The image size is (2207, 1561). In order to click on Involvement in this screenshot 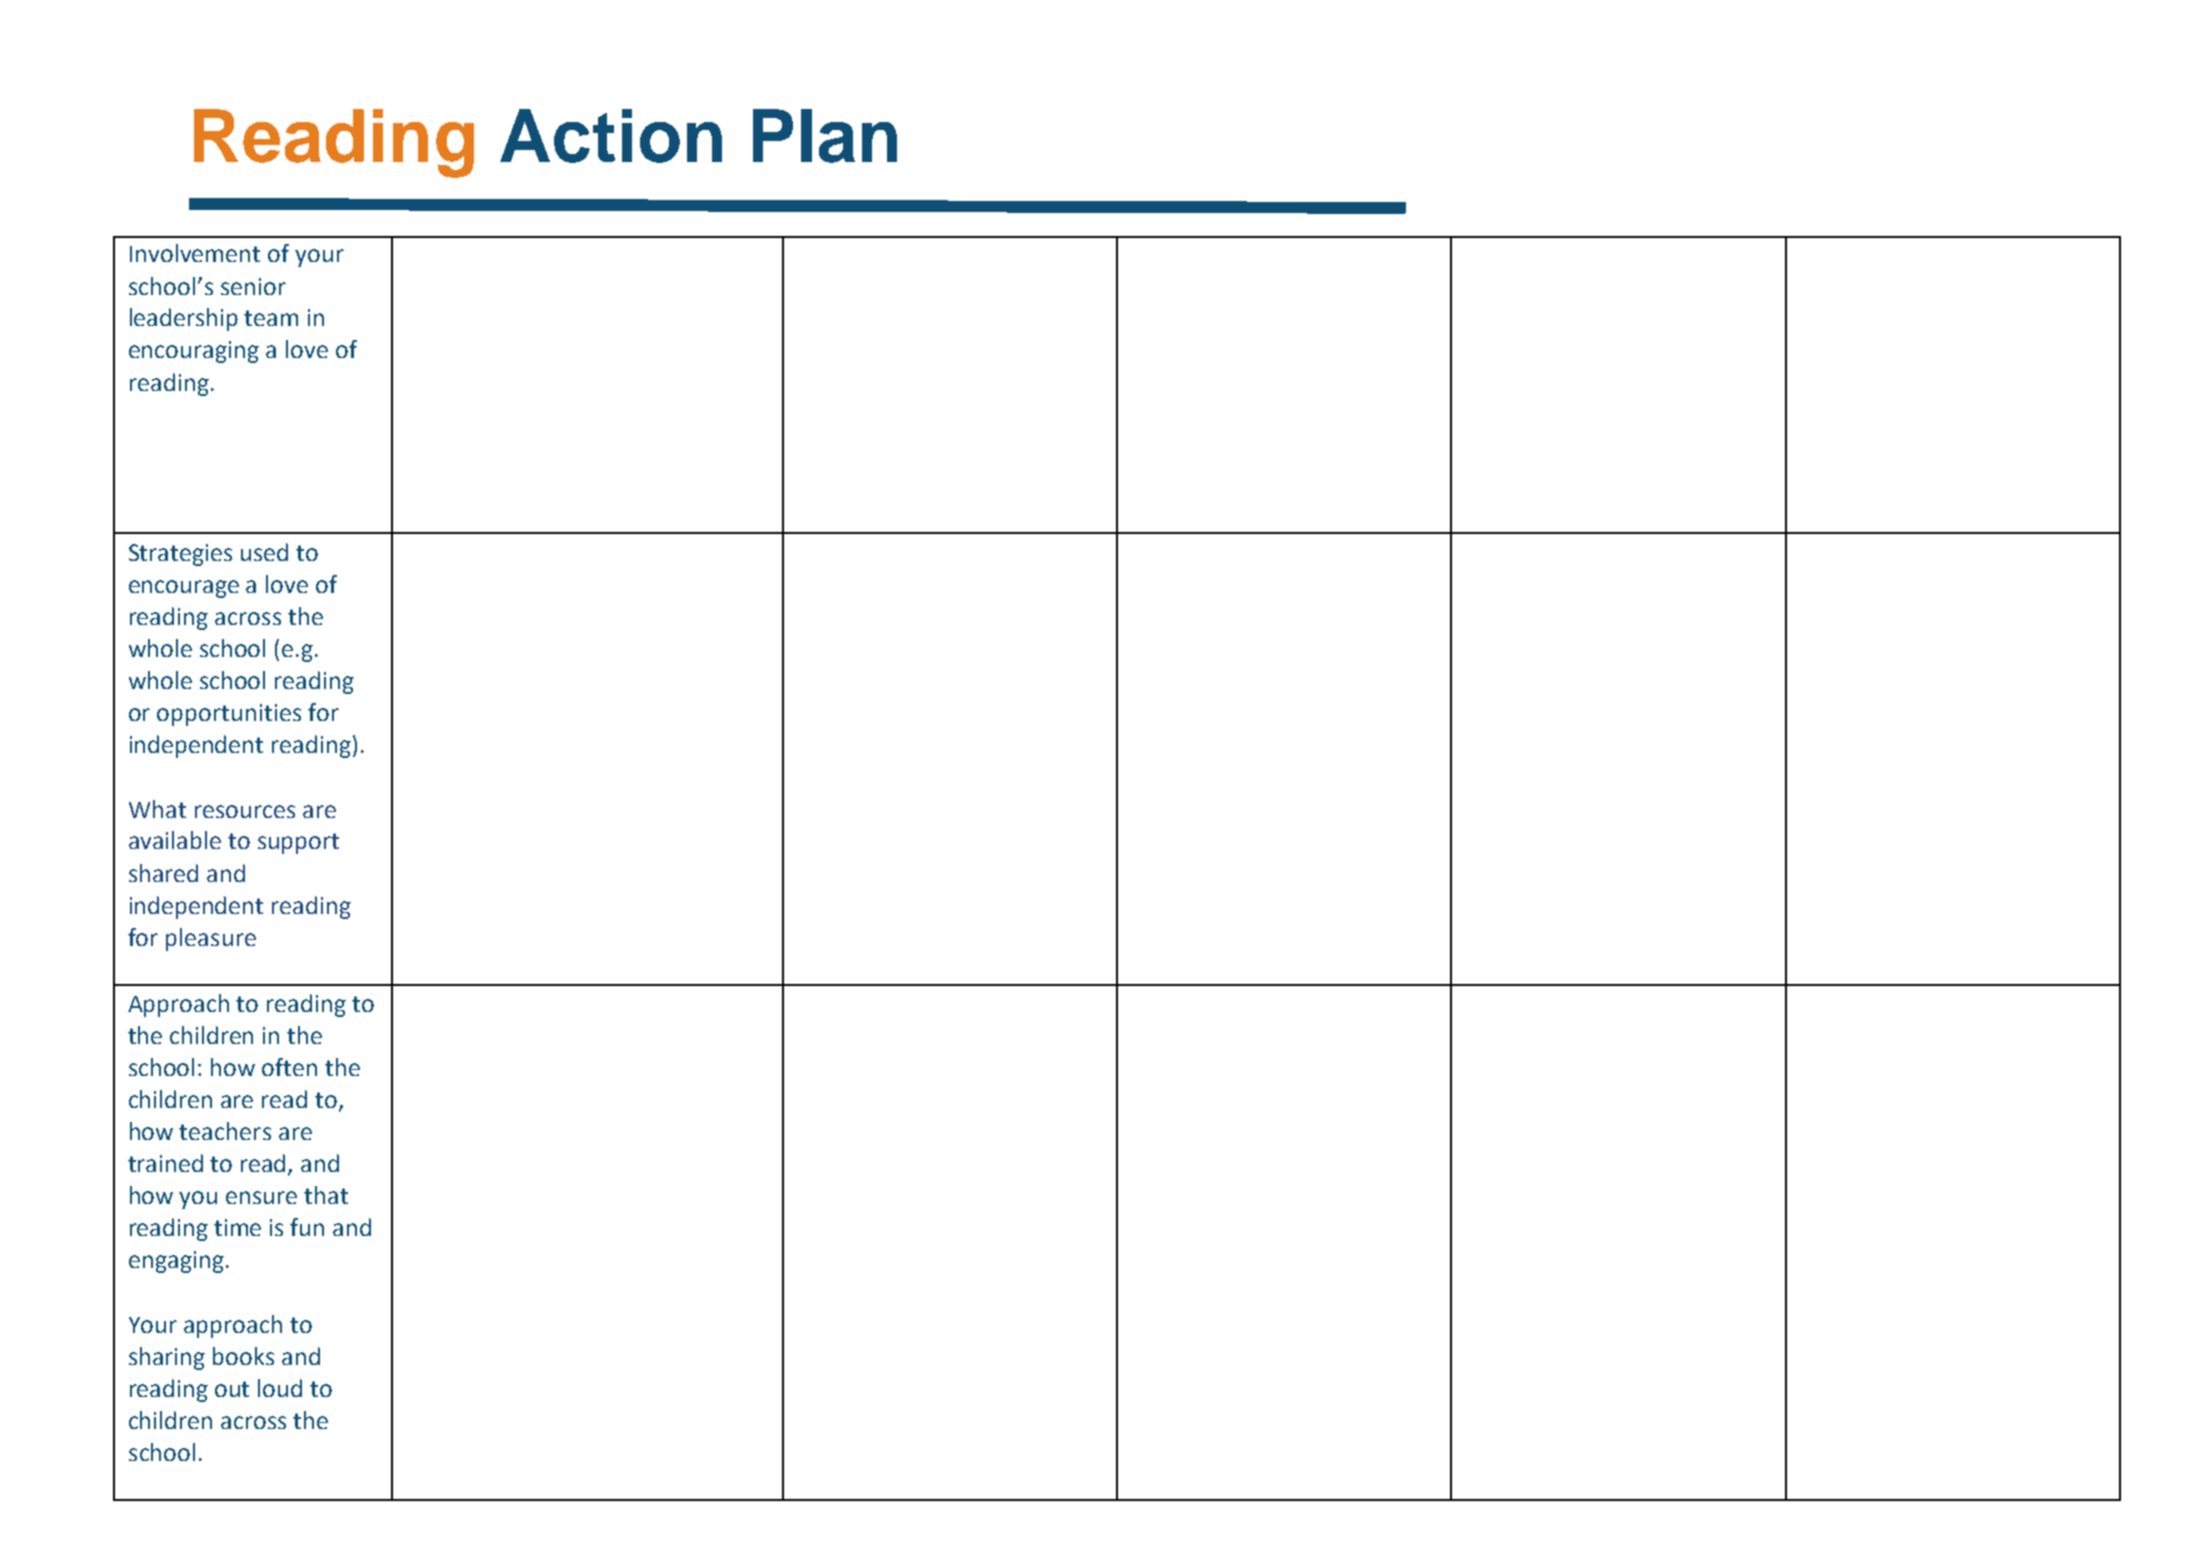, I will do `click(195, 253)`.
